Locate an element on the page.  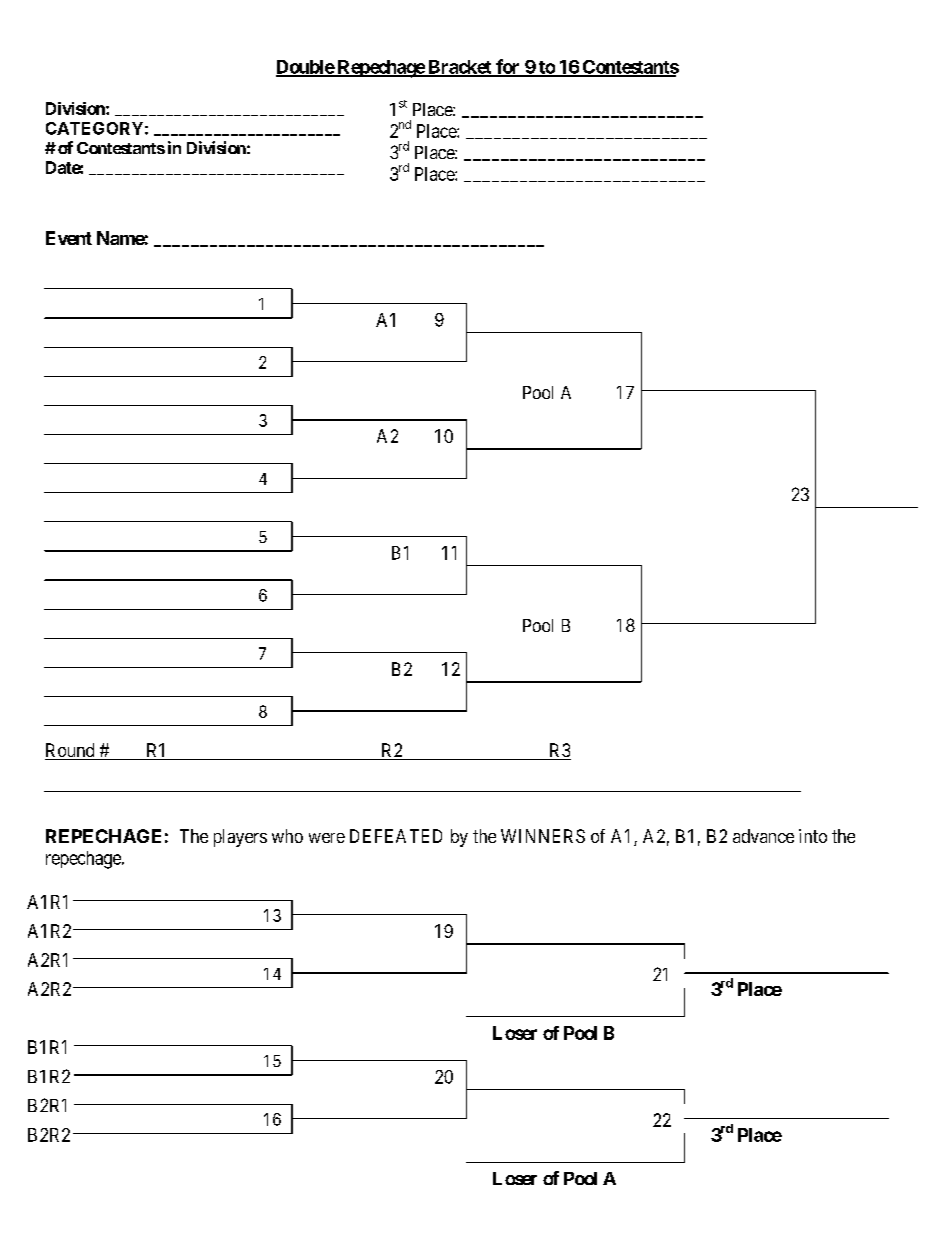
Round is located at coordinates (71, 751).
